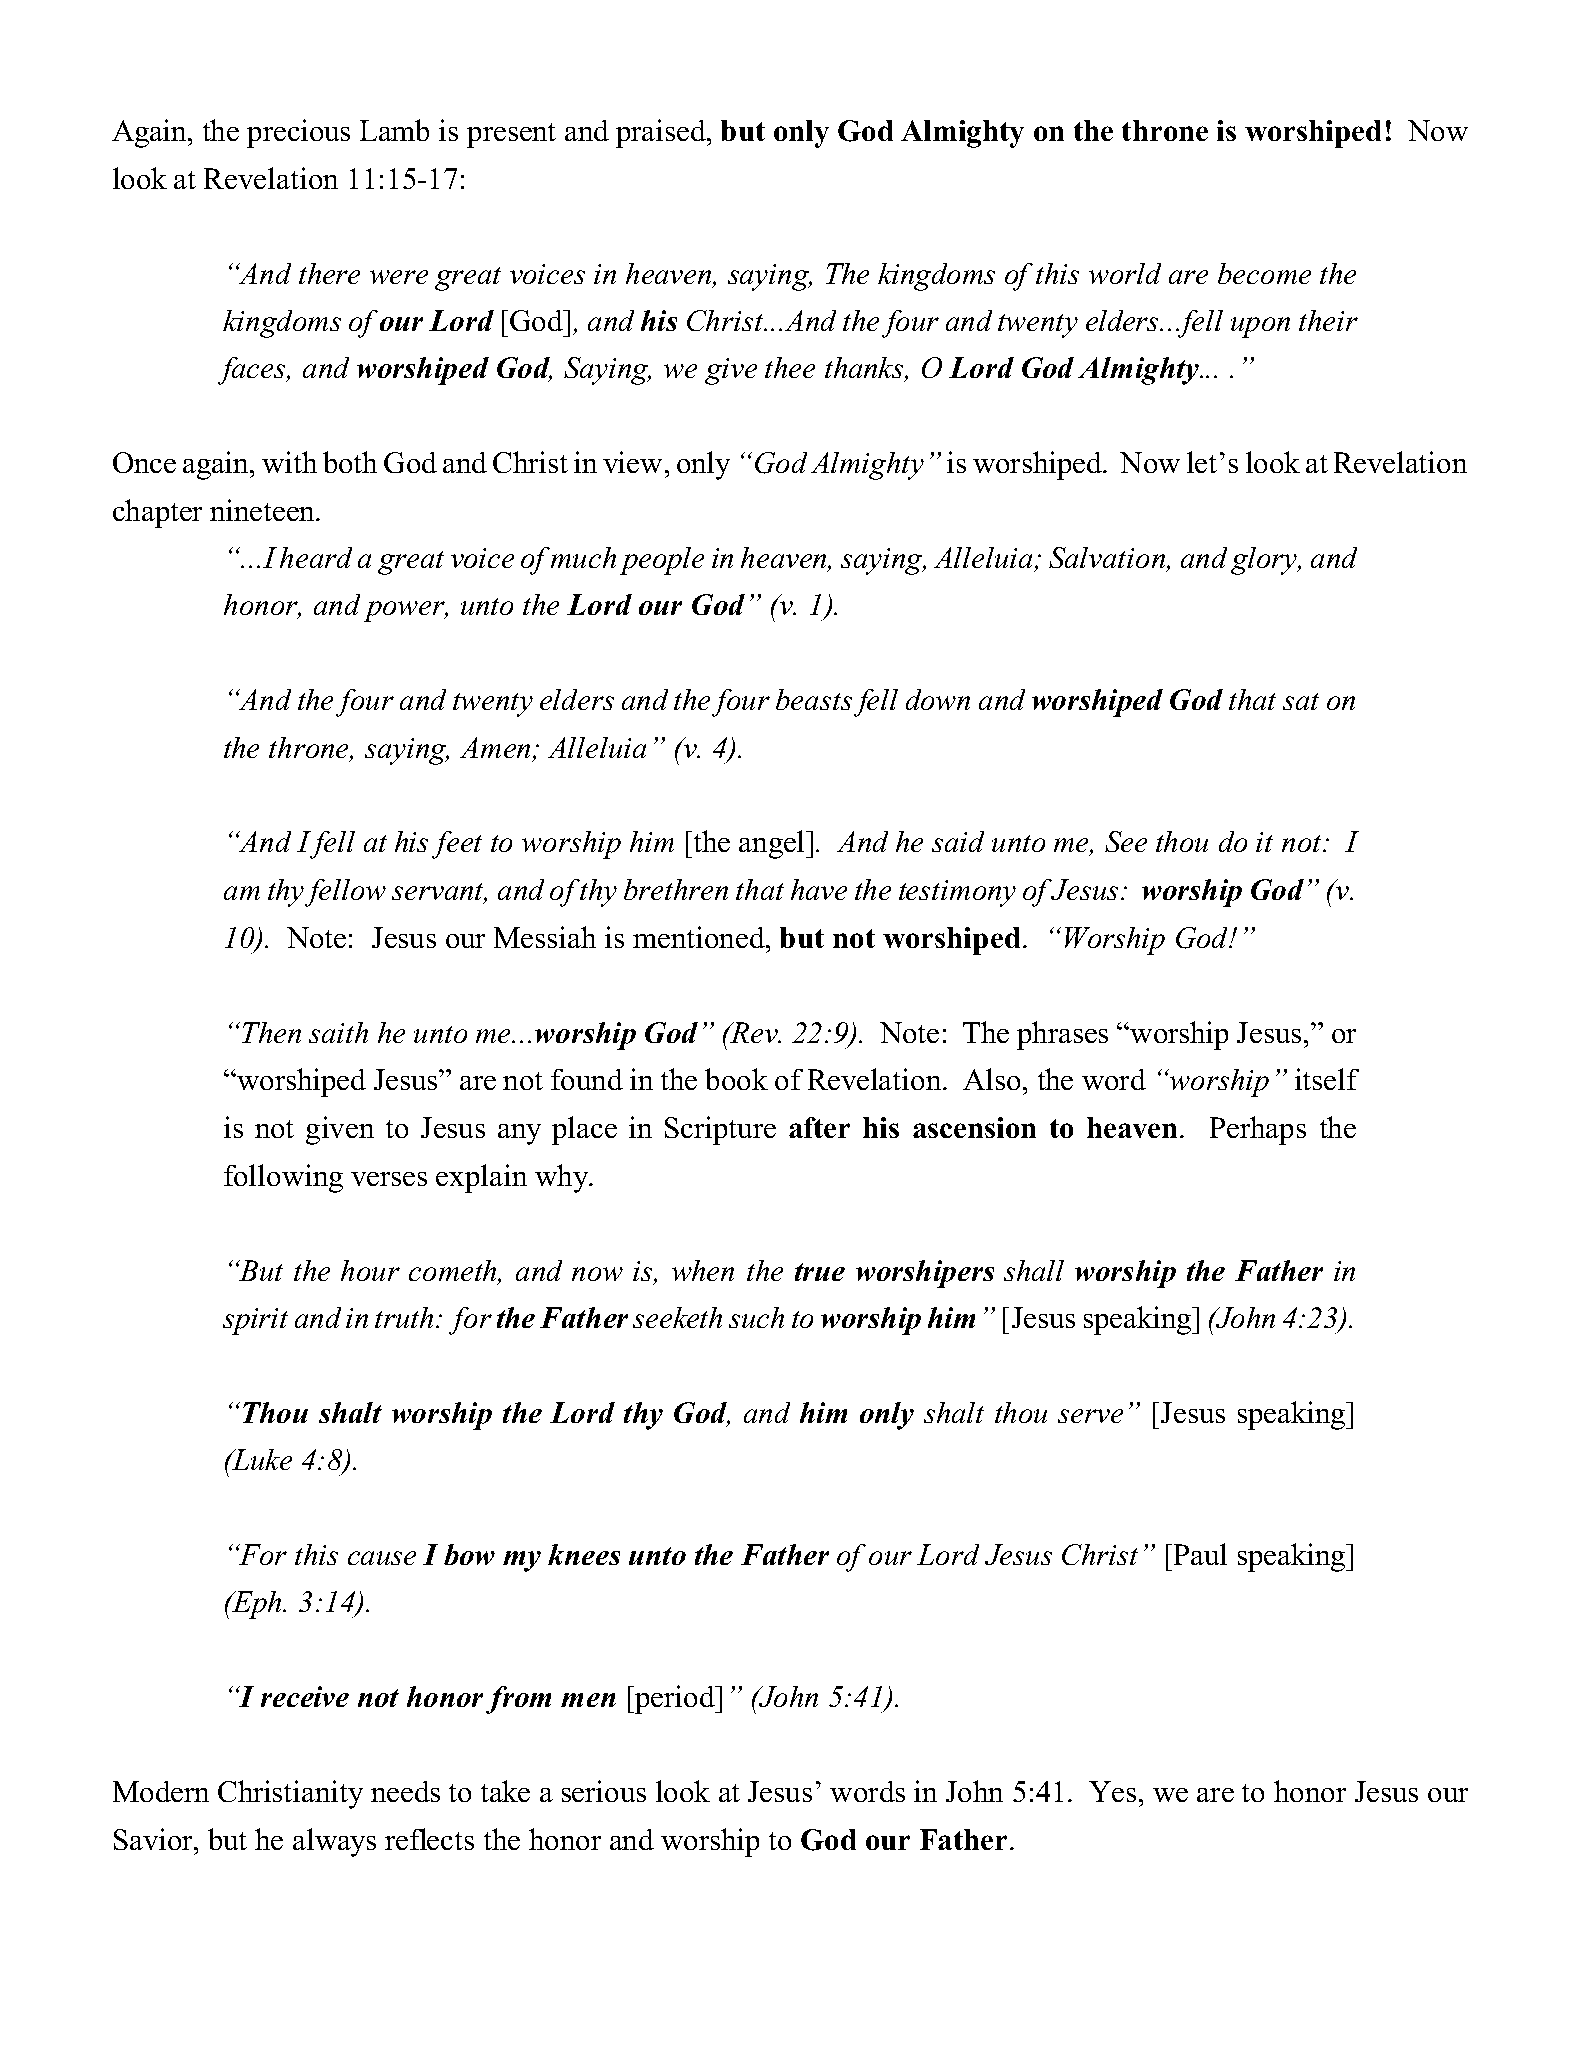 The width and height of the screenshot is (1580, 2045). Describe the element at coordinates (334, 1842) in the screenshot. I see `always` at that location.
